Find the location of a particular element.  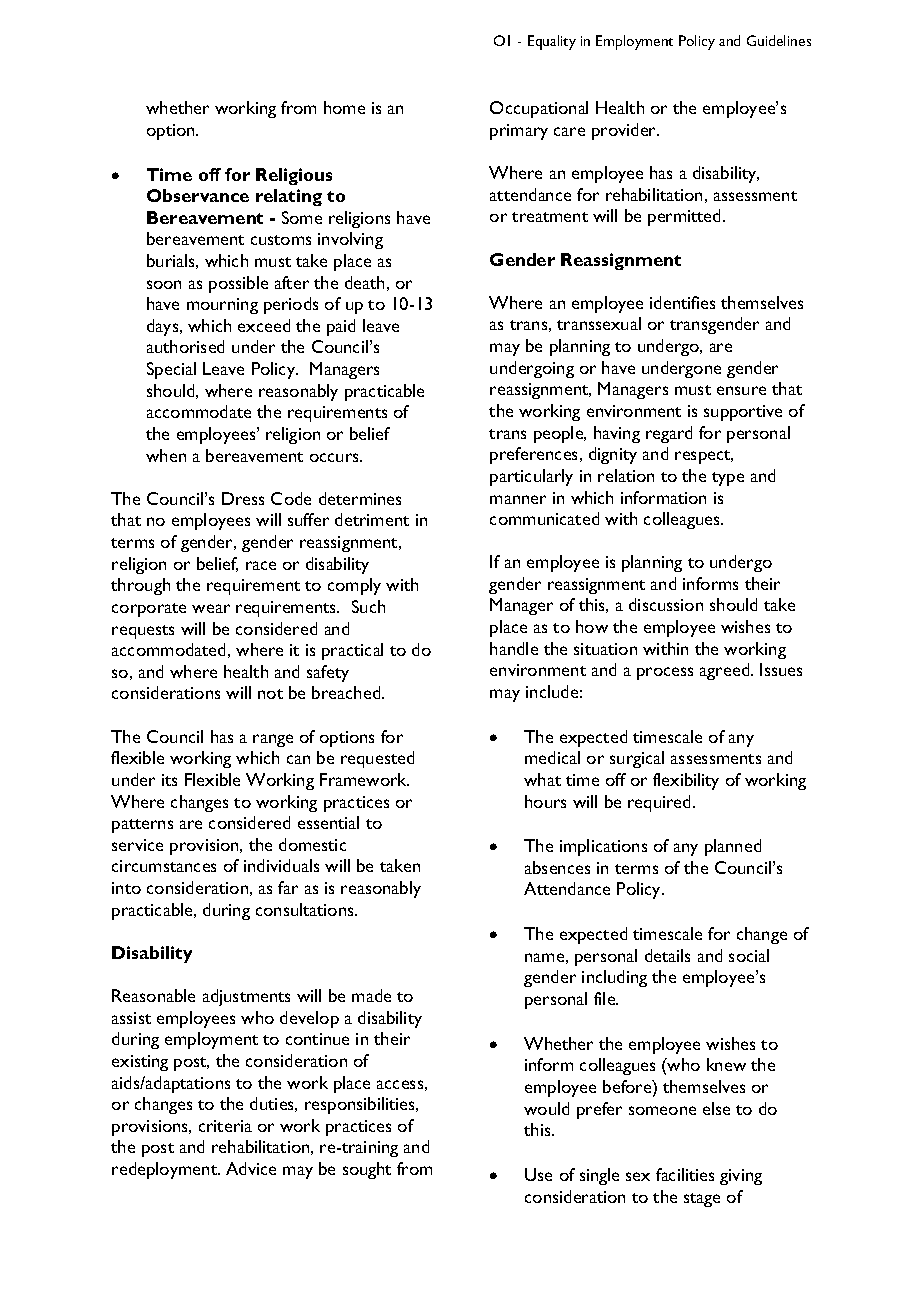

Use is located at coordinates (538, 1174).
